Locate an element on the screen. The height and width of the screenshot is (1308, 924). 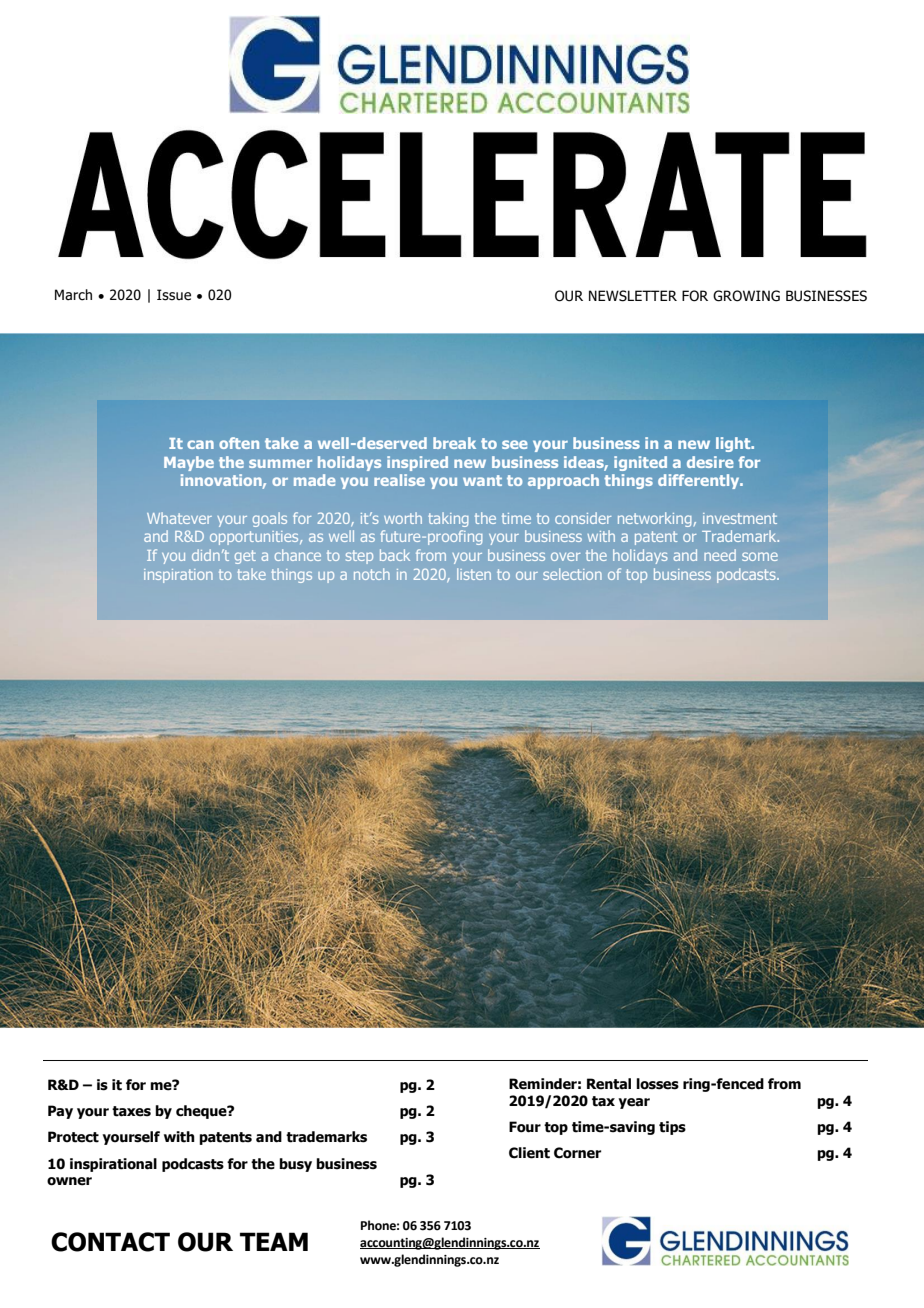
tips is located at coordinates (672, 1128).
